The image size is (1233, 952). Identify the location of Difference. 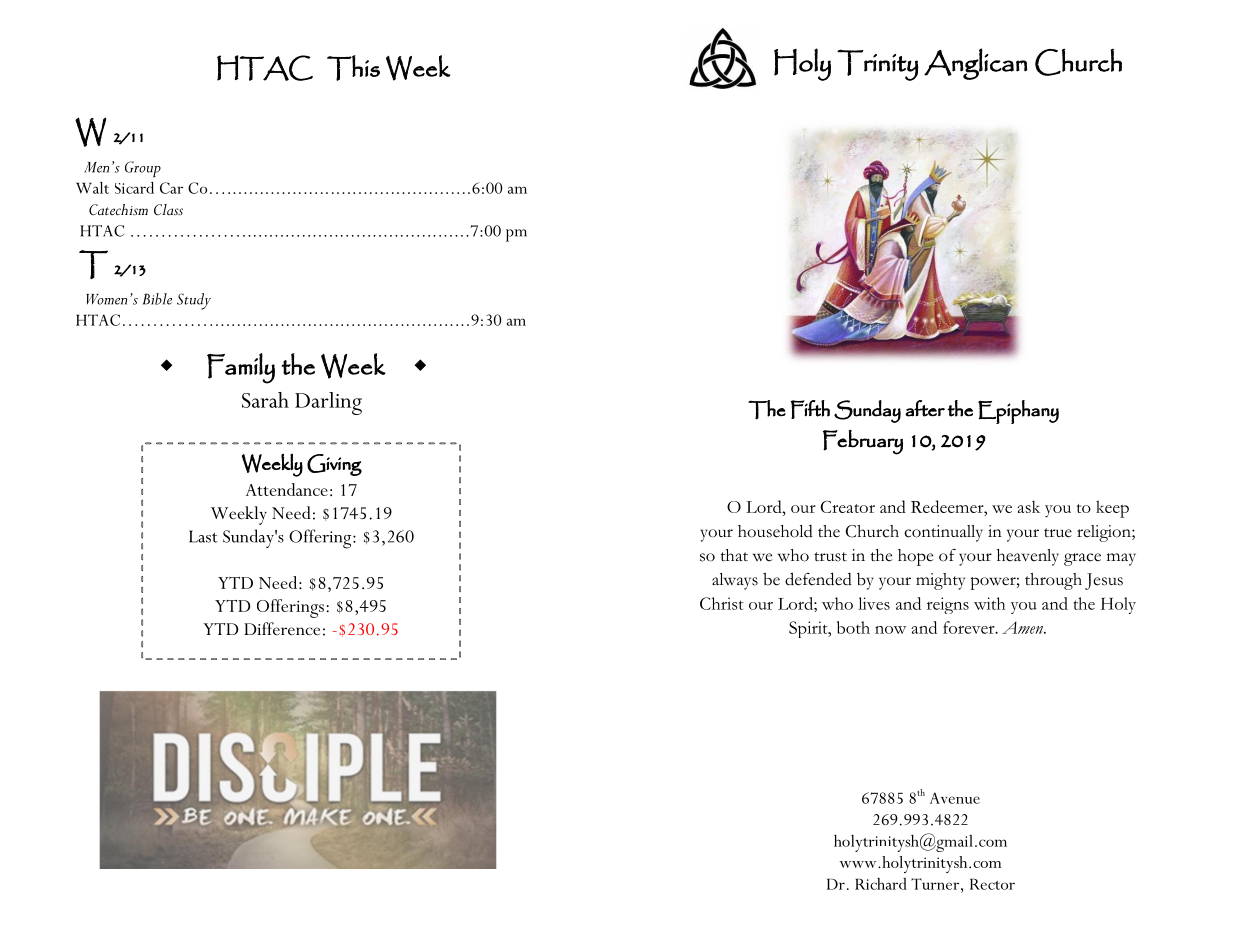
(282, 629).
